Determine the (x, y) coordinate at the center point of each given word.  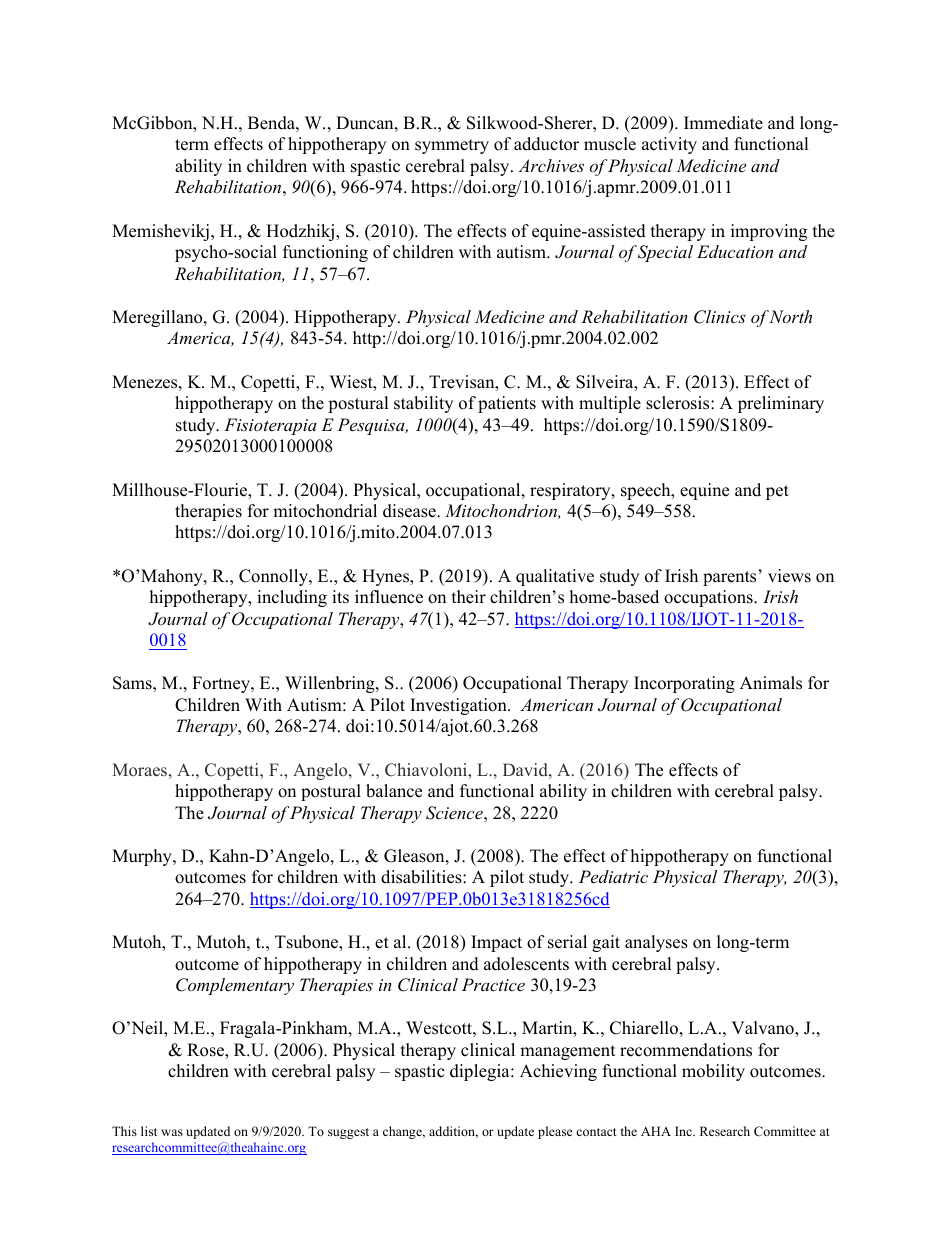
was (172, 1132)
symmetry (452, 146)
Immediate (723, 123)
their (469, 597)
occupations (709, 598)
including (292, 598)
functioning (325, 253)
